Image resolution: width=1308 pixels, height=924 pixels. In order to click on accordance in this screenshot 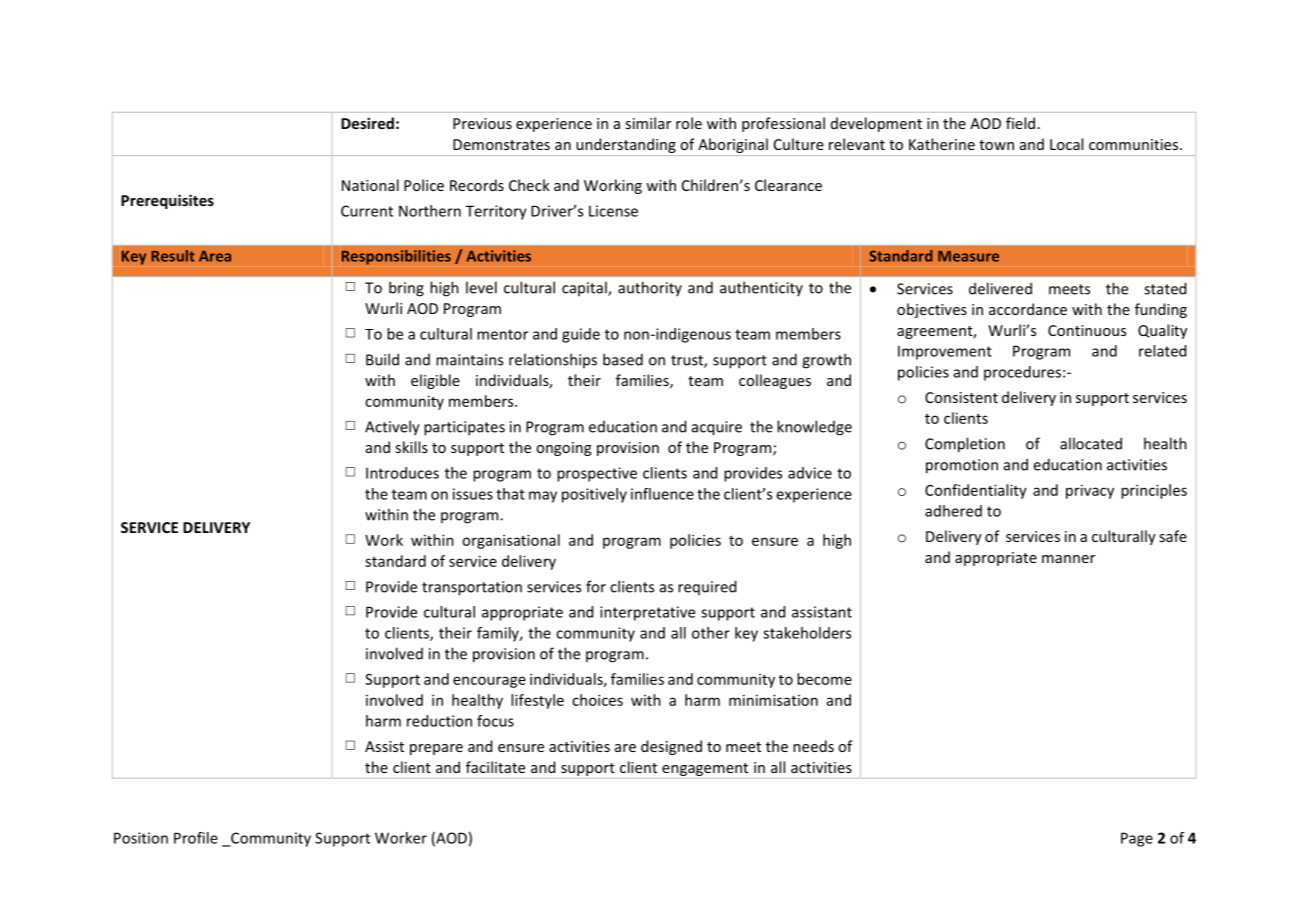, I will do `click(1028, 309)`.
